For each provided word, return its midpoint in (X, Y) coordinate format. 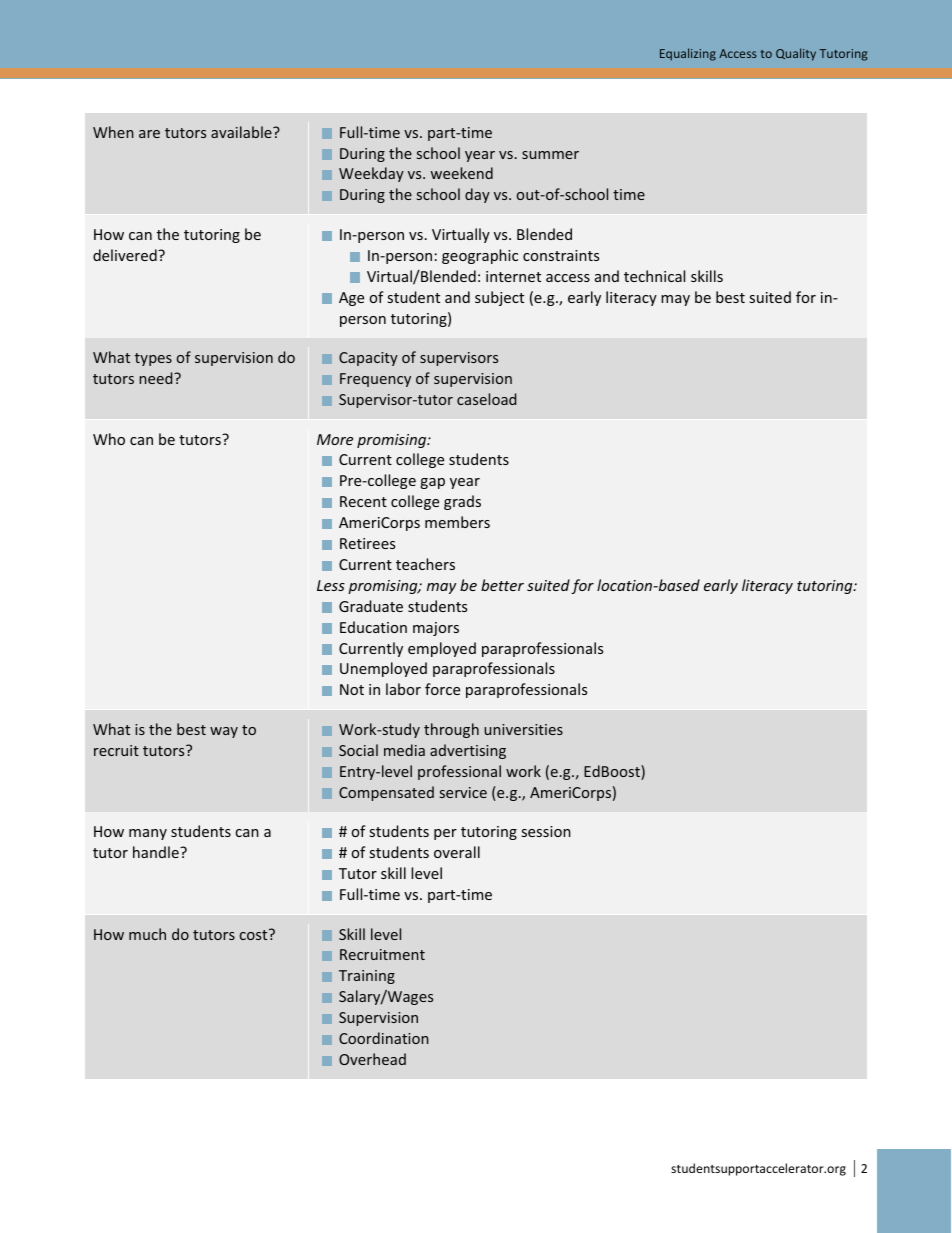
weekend (461, 173)
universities (523, 729)
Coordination (384, 1038)
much (147, 934)
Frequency (375, 380)
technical (654, 276)
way (224, 732)
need (157, 378)
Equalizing (688, 54)
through (451, 730)
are (149, 134)
